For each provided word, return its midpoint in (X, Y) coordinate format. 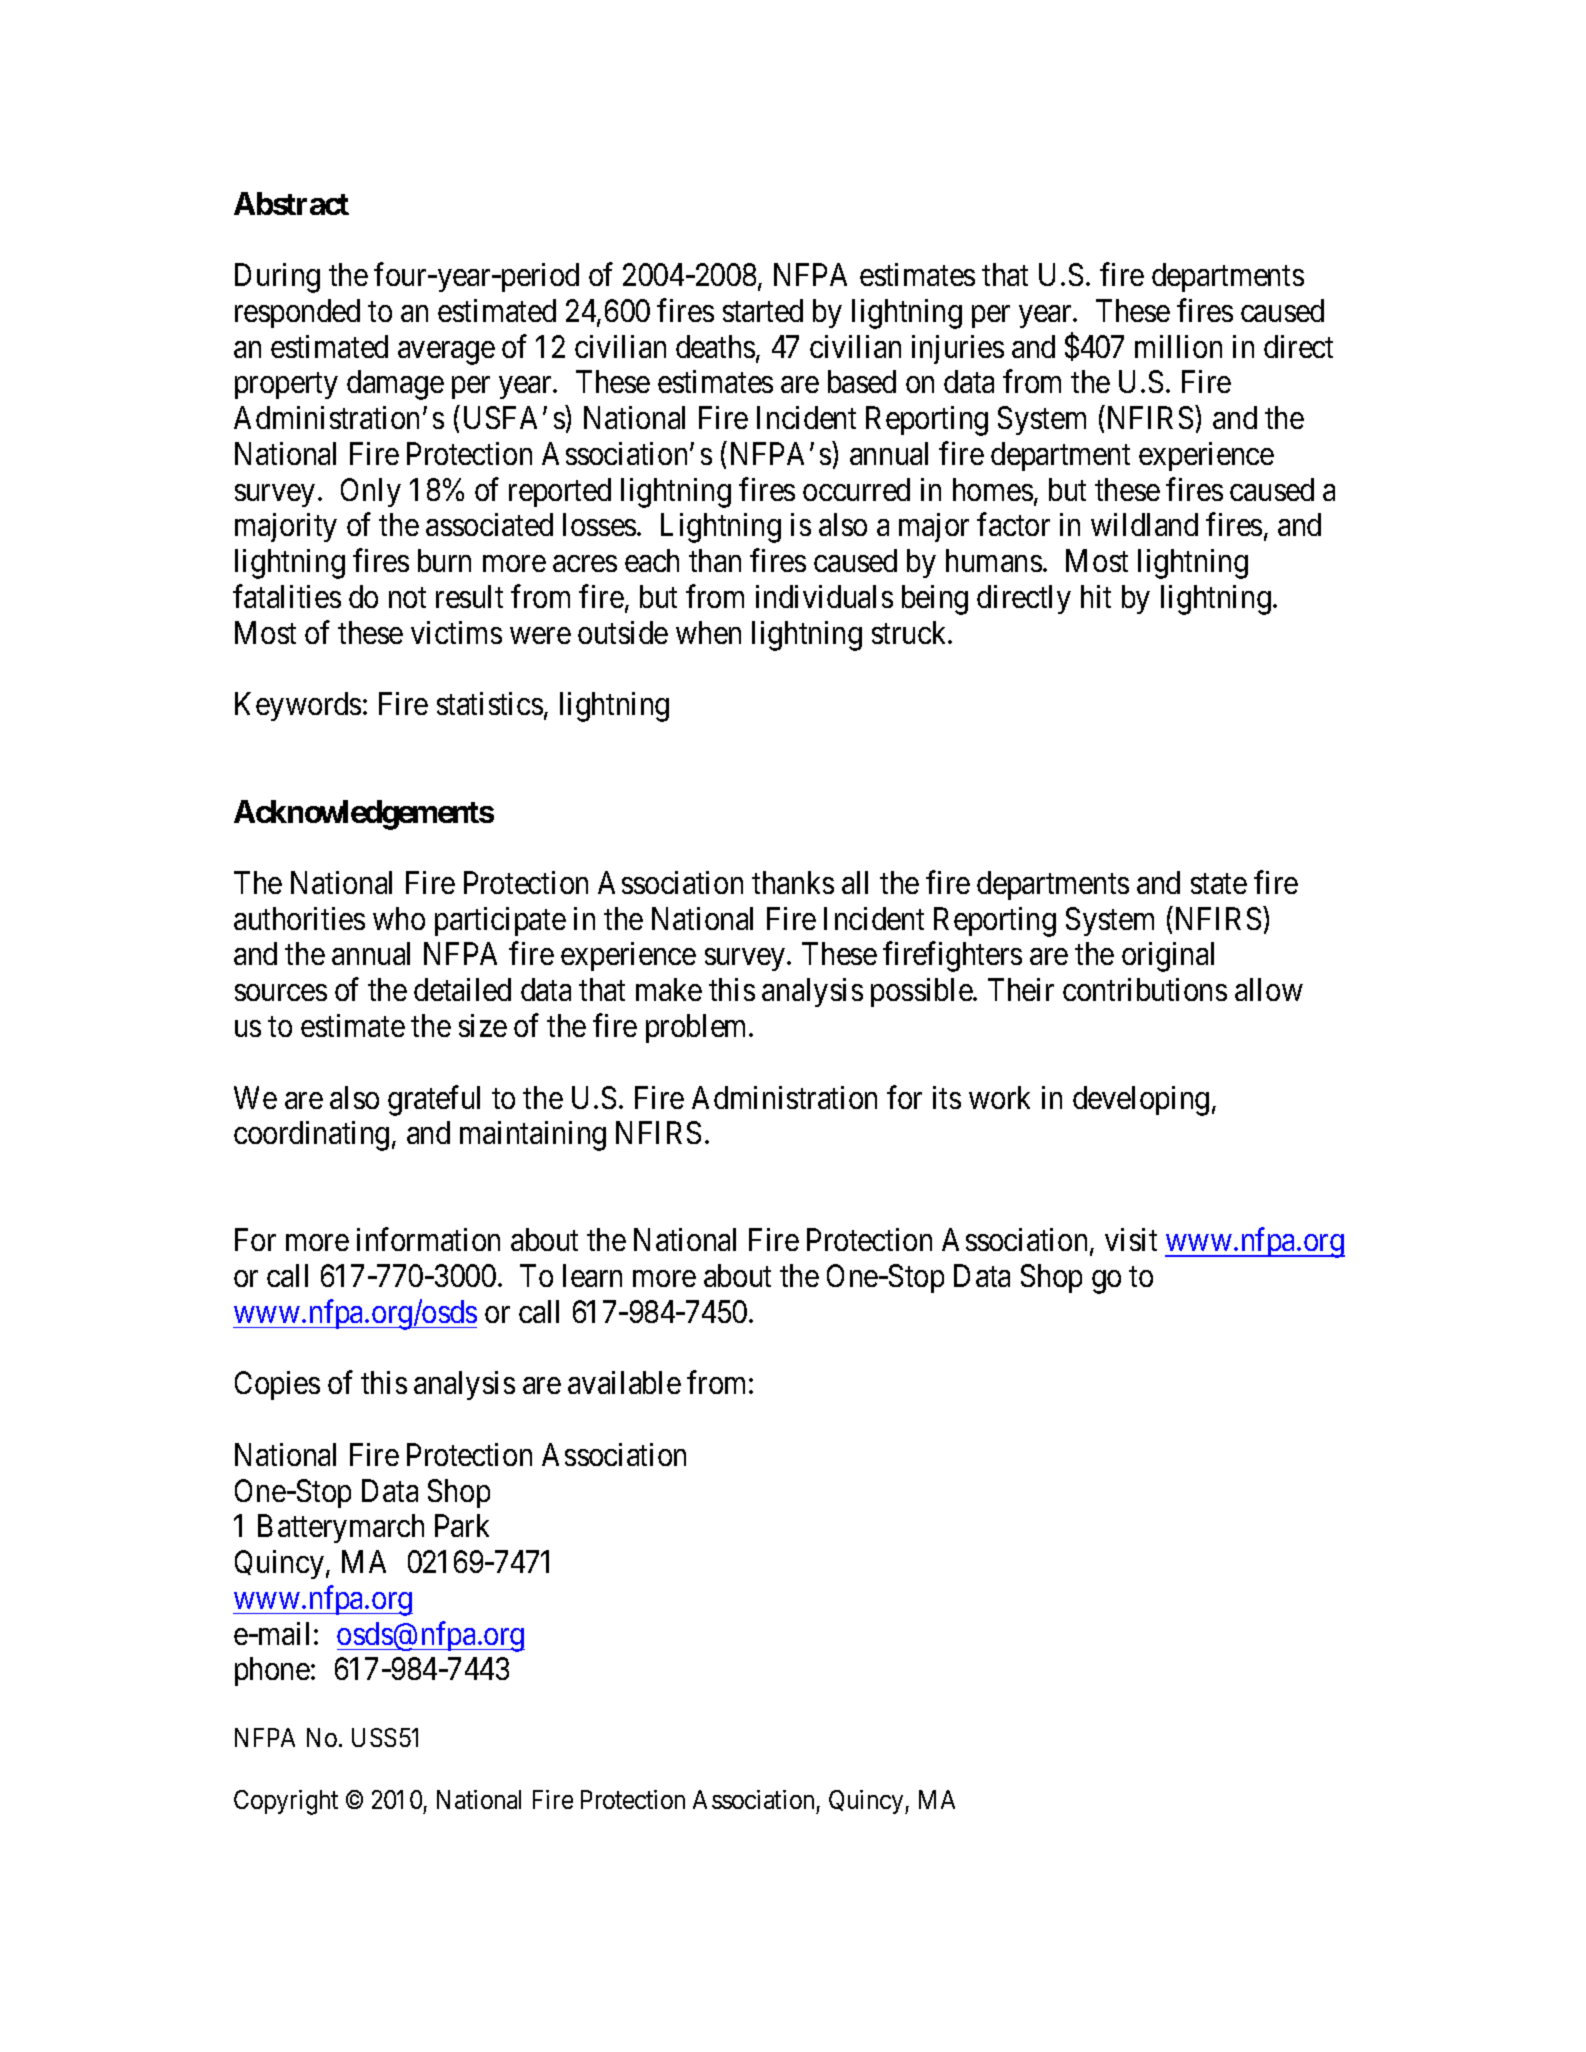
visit (1131, 1239)
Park (462, 1525)
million (1178, 346)
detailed (462, 989)
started (763, 310)
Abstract (291, 203)
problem (698, 1028)
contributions (1145, 989)
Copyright (286, 1802)
